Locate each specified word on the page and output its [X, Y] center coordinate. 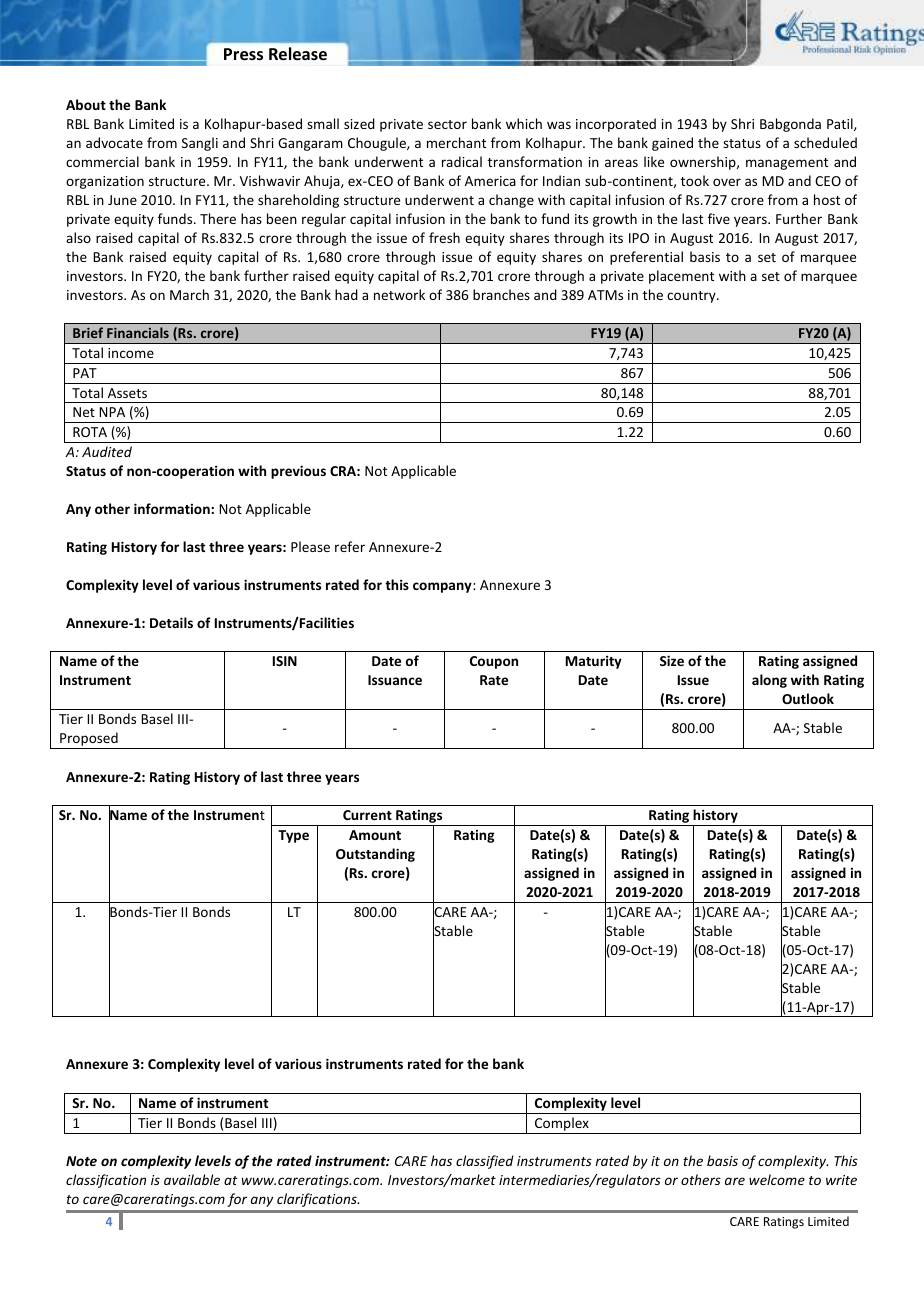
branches [501, 294]
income [131, 353]
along [769, 681]
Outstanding [375, 855]
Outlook [808, 698]
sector [447, 124]
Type [293, 836]
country [692, 297]
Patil [841, 124]
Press [243, 54]
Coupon [494, 662]
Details [171, 622]
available [192, 1179]
